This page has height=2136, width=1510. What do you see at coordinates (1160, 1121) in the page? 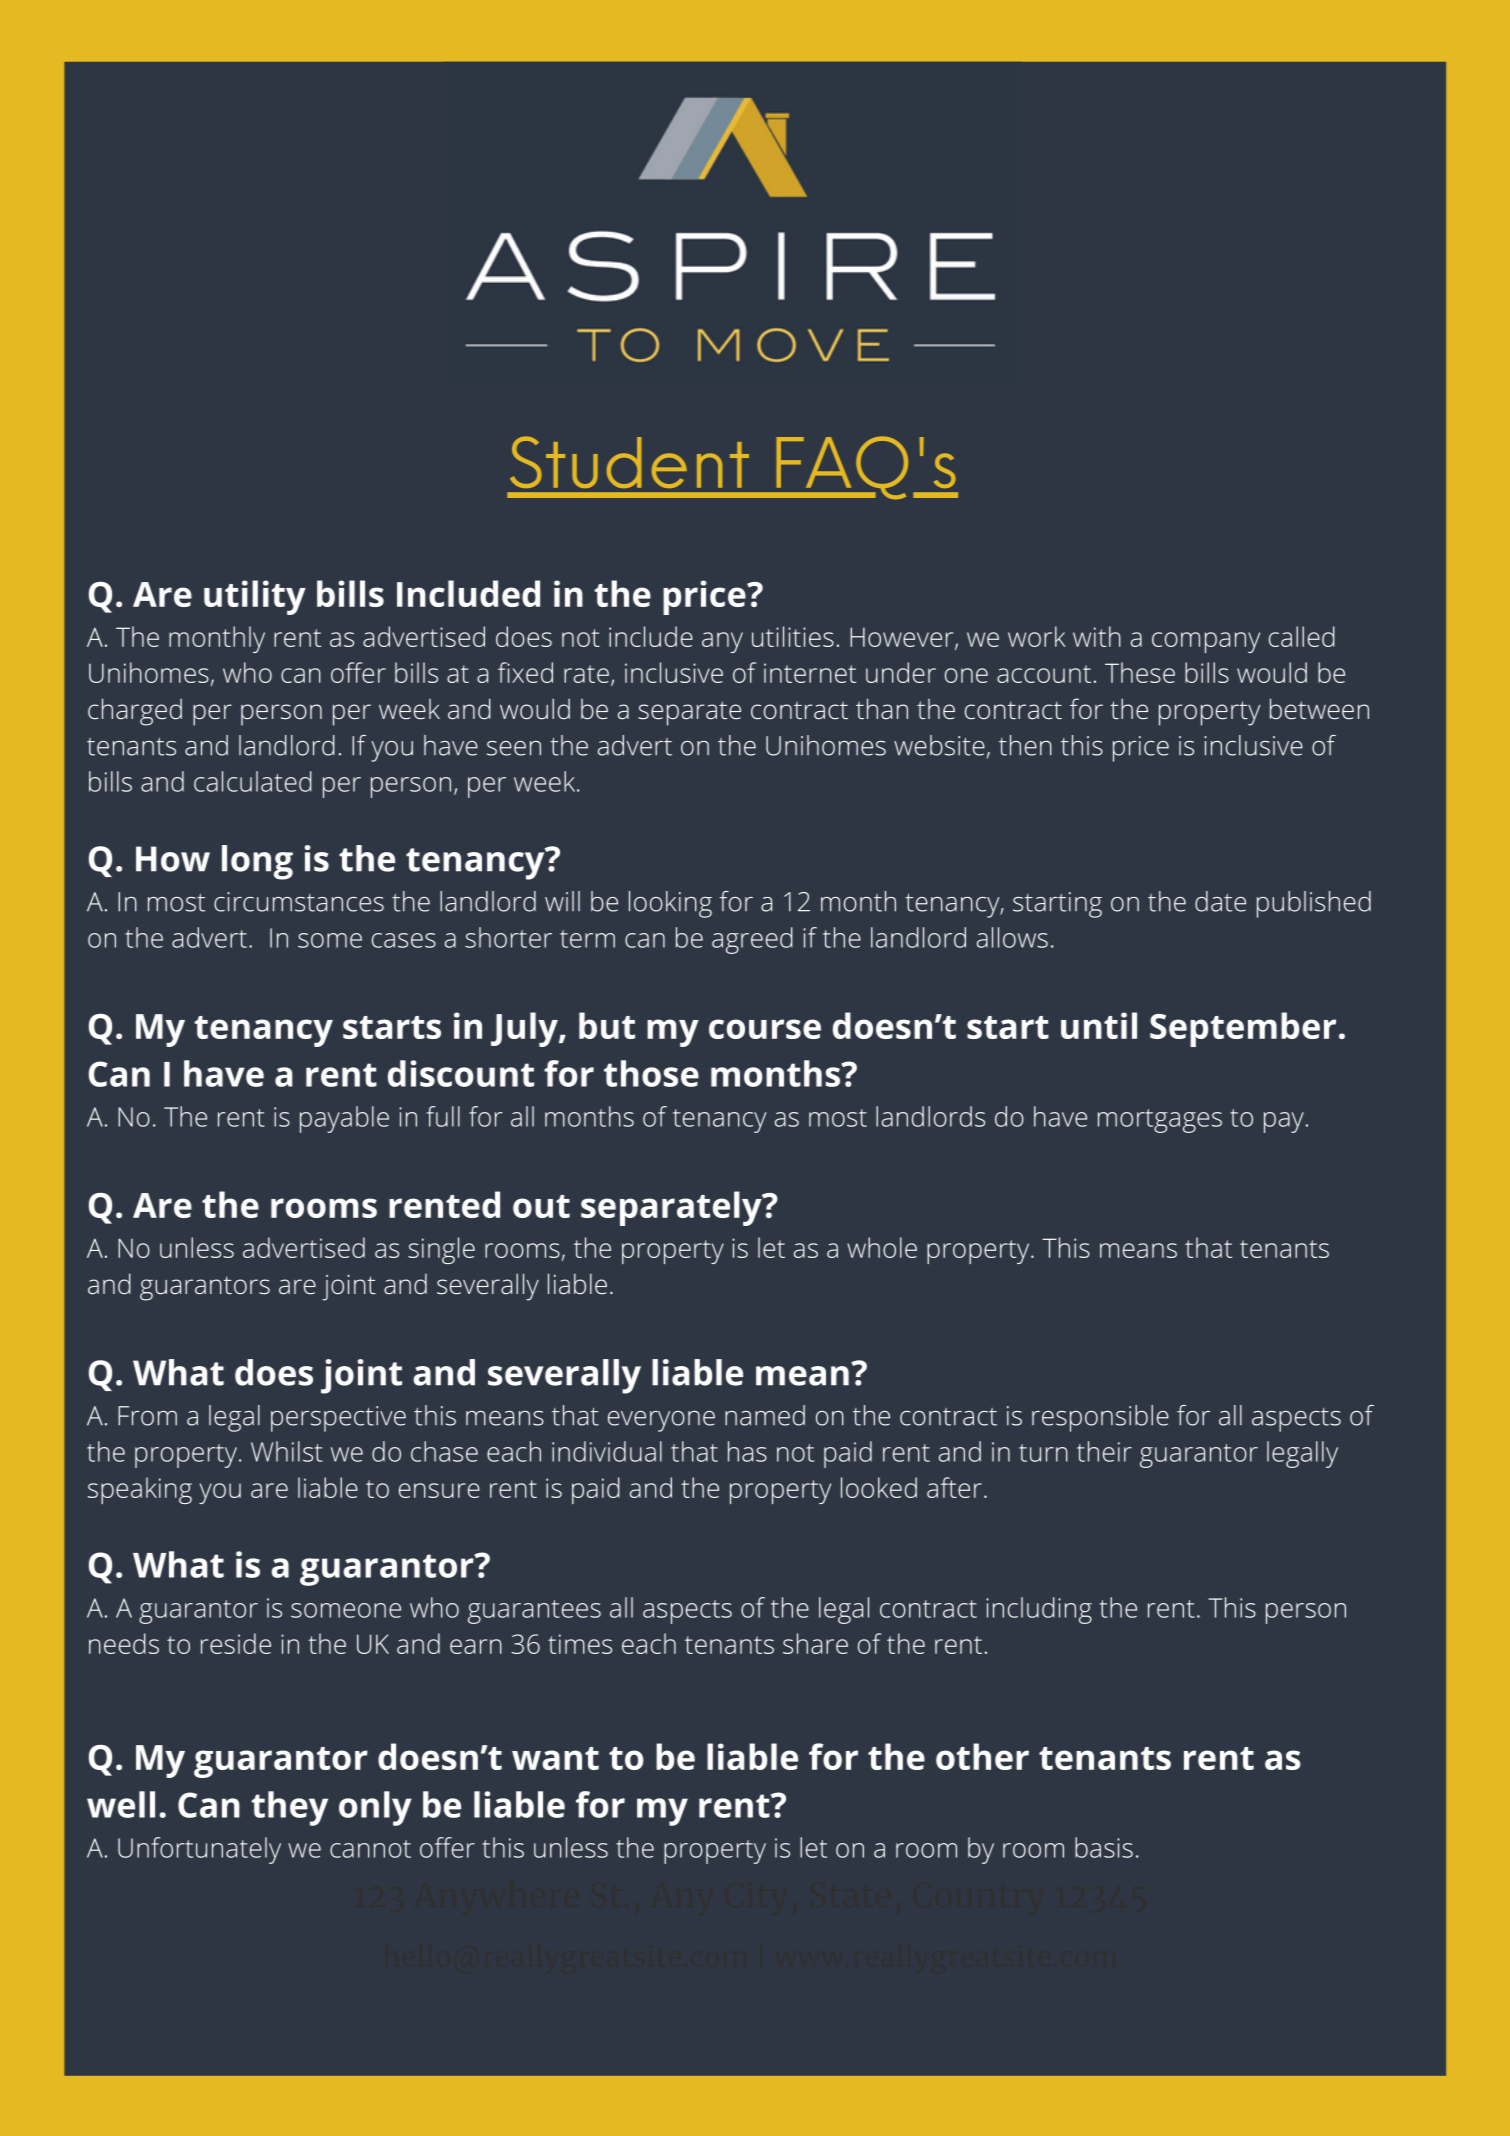
I see `mortgages` at bounding box center [1160, 1121].
